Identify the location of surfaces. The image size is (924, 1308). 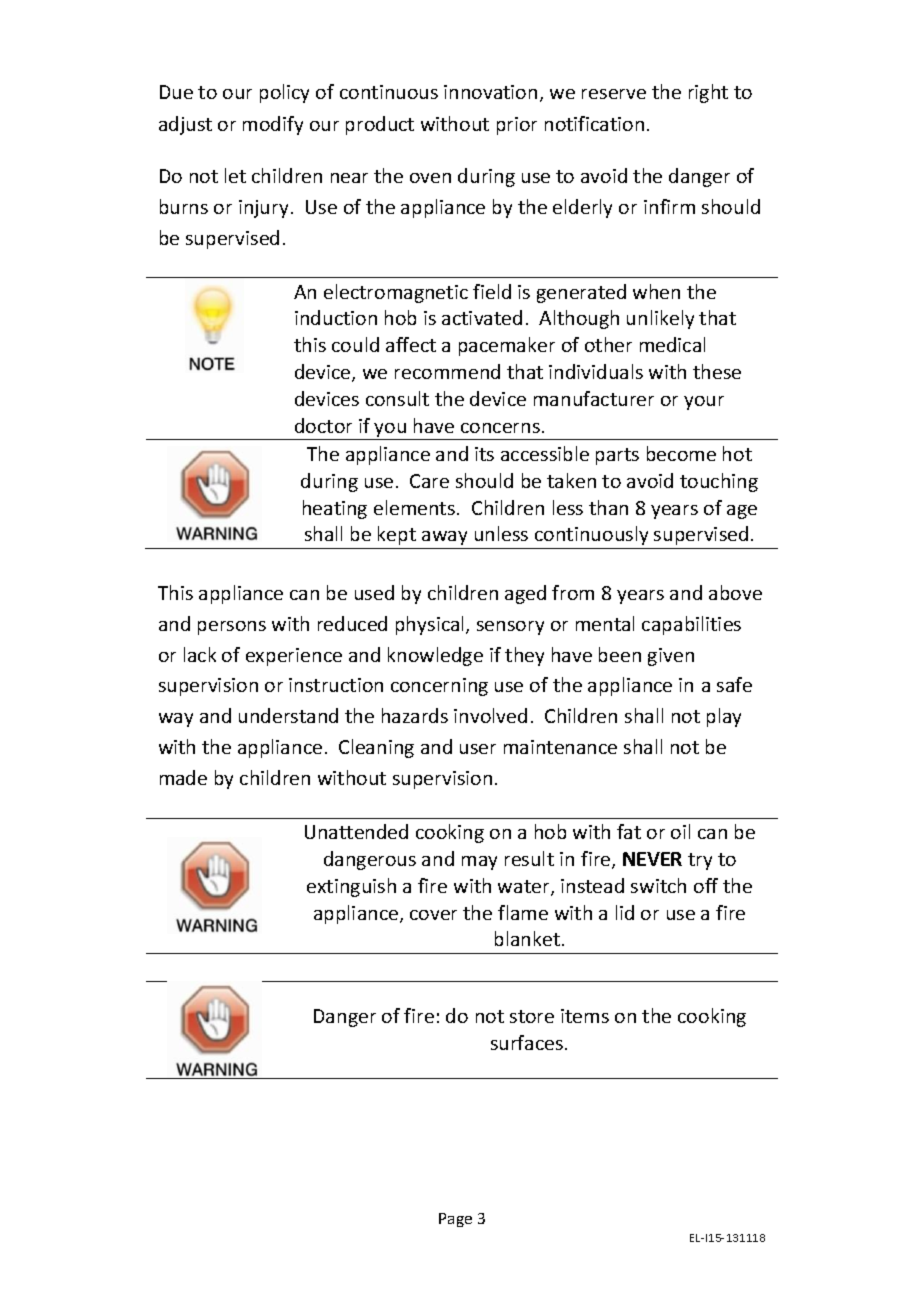
(528, 1042).
